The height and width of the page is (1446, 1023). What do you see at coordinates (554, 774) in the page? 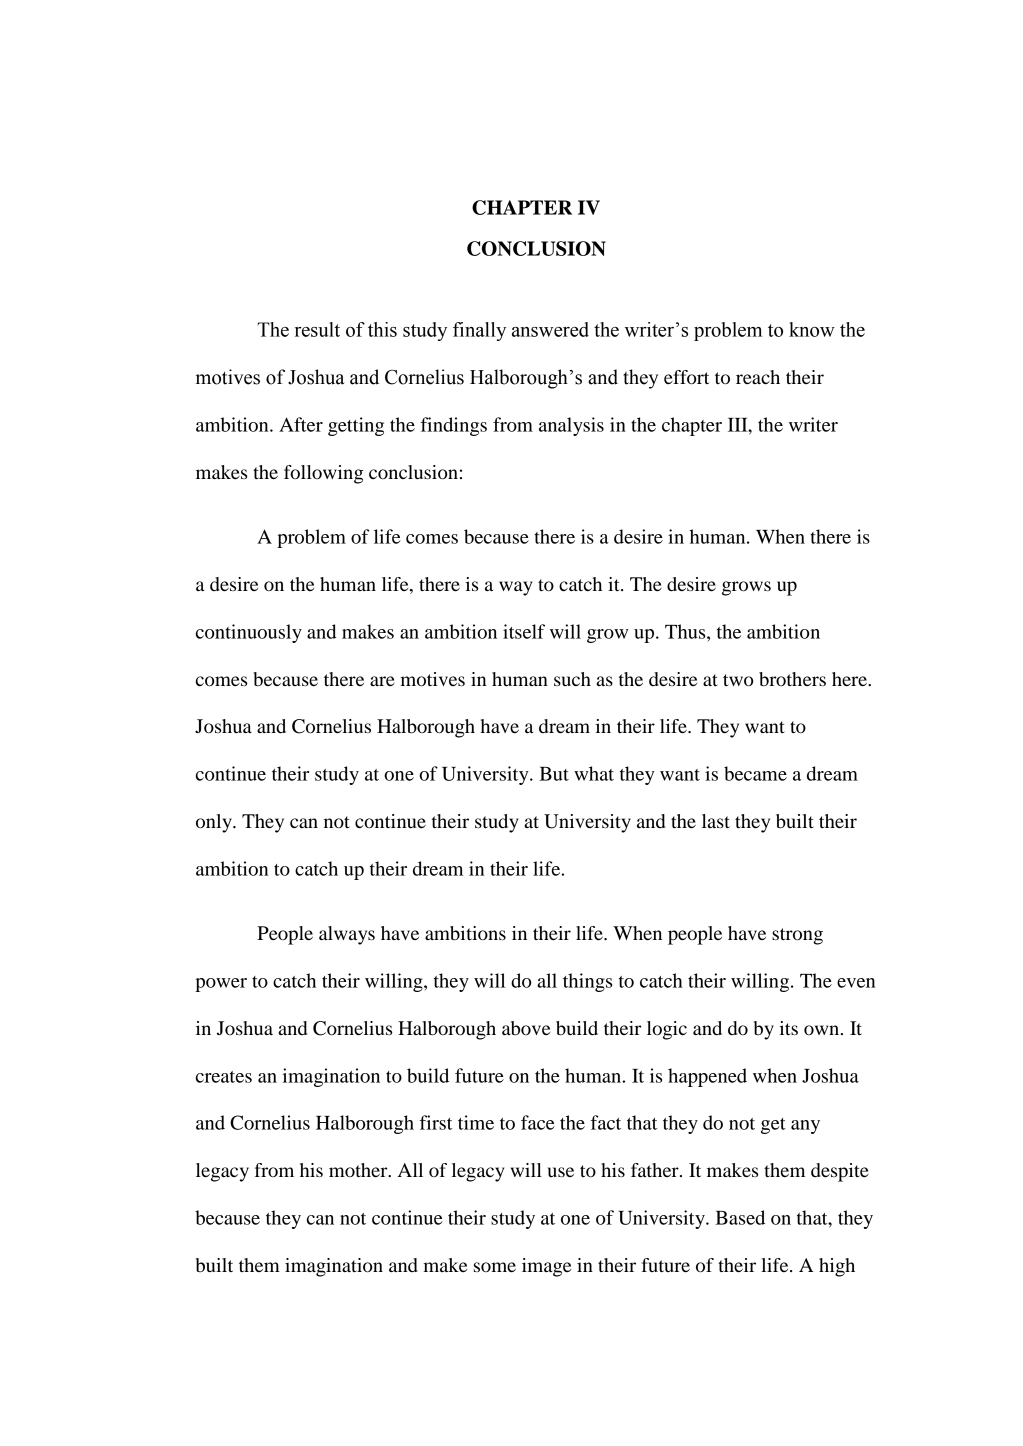
I see `But` at bounding box center [554, 774].
